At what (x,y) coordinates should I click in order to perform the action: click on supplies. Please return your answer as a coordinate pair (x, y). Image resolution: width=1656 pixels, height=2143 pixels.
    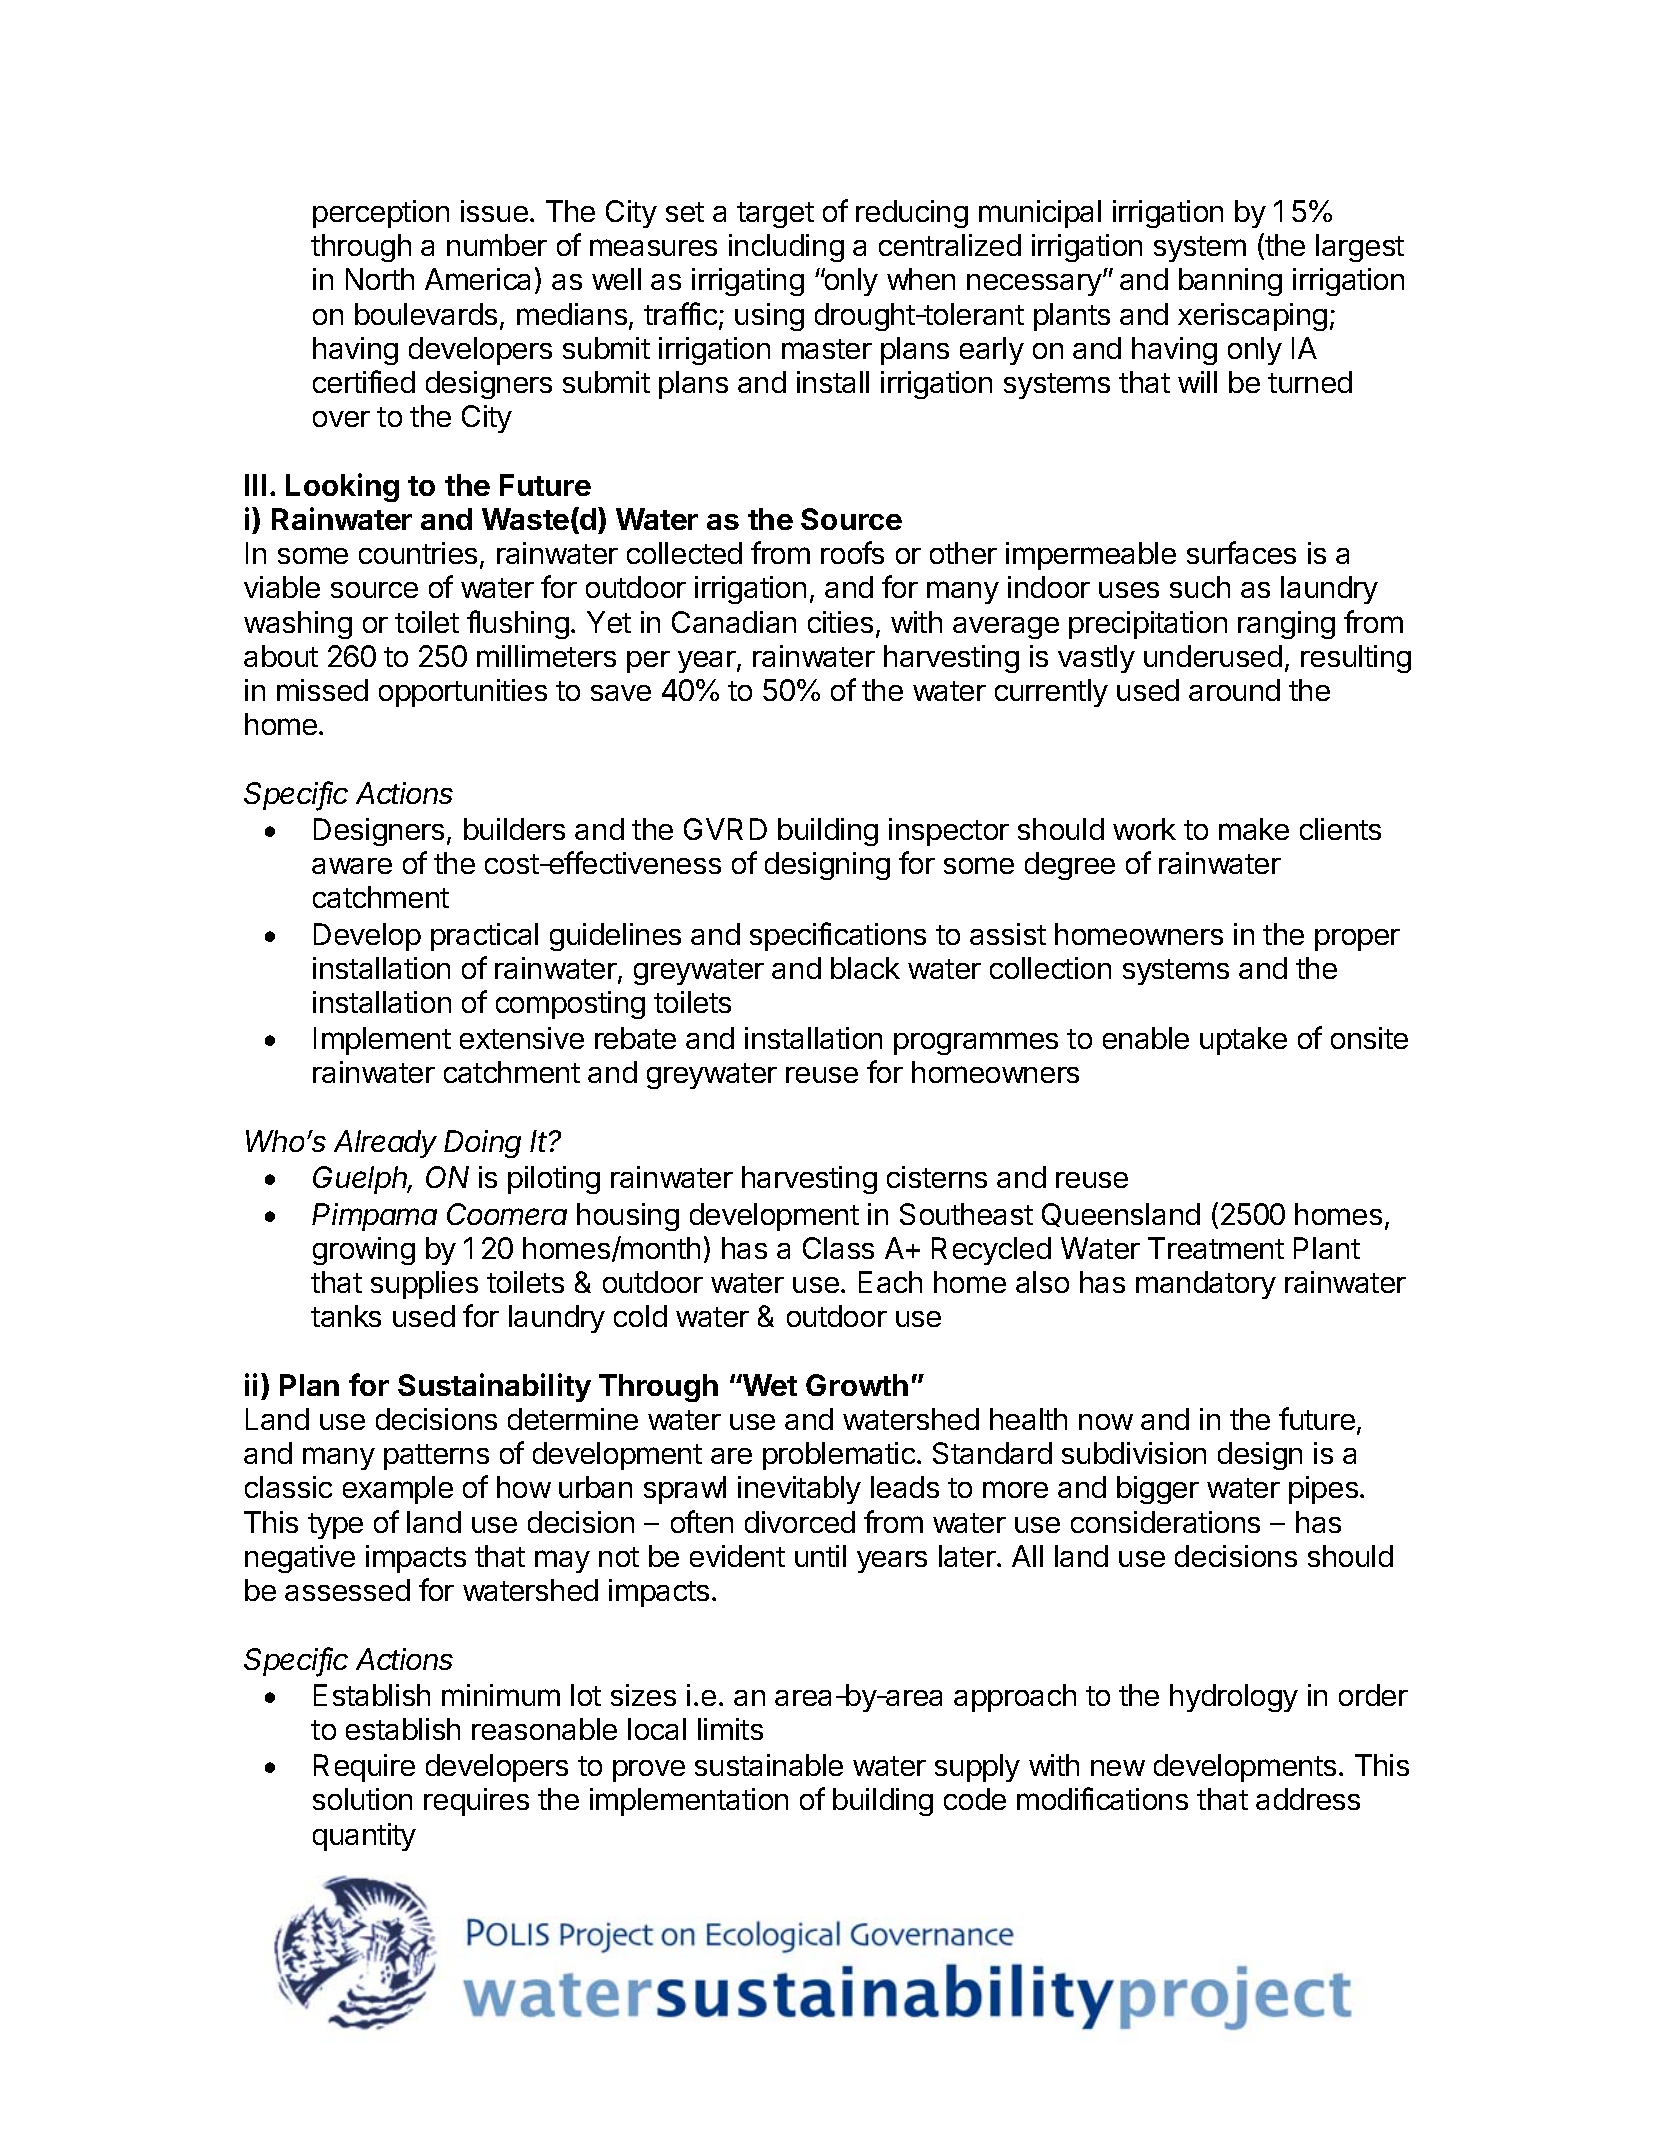
    Looking at the image, I should click on (424, 1285).
